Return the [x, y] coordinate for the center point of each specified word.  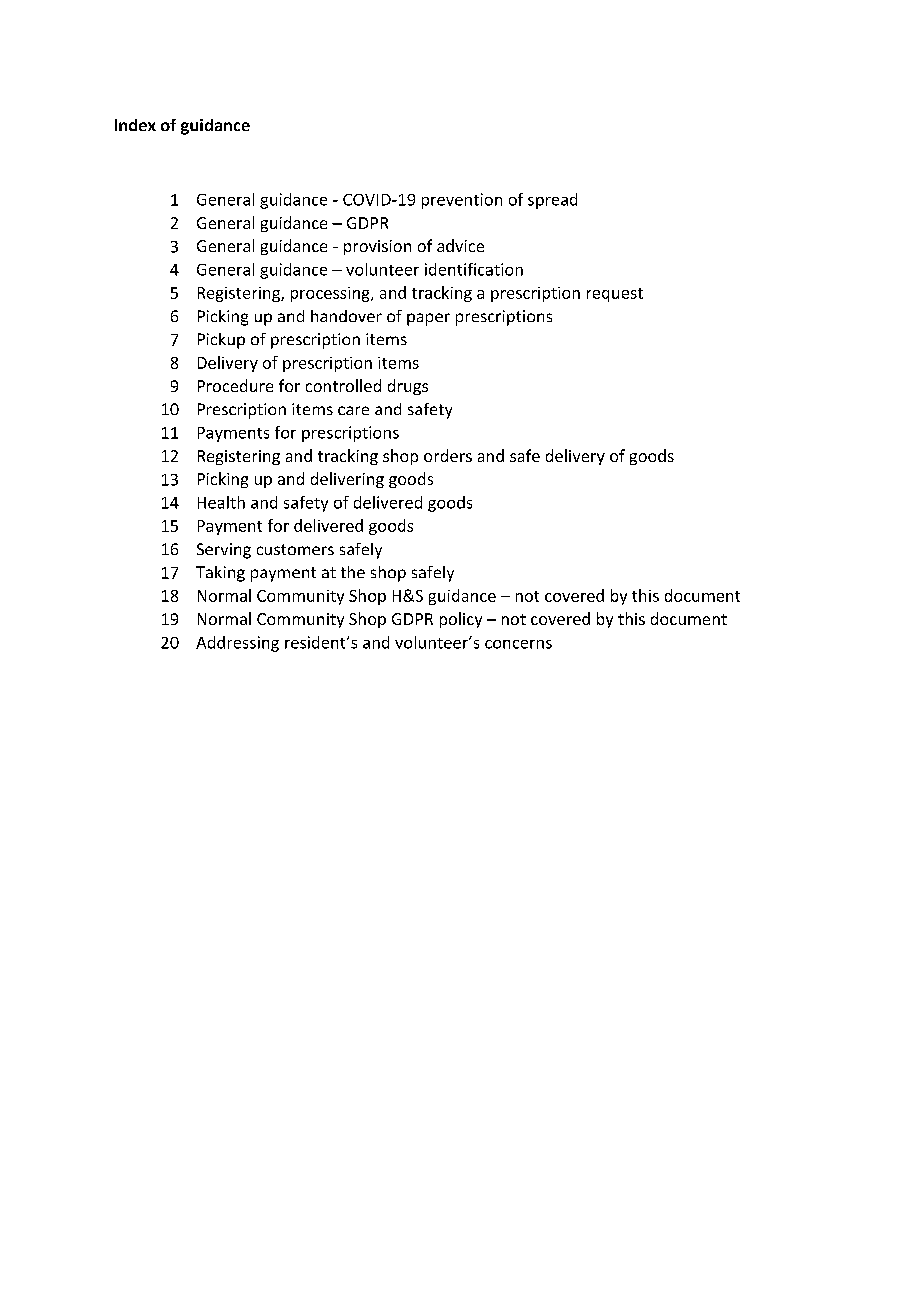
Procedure [235, 385]
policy [461, 620]
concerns [518, 644]
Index [135, 125]
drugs [408, 387]
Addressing [237, 644]
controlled [343, 385]
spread [552, 201]
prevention [462, 201]
